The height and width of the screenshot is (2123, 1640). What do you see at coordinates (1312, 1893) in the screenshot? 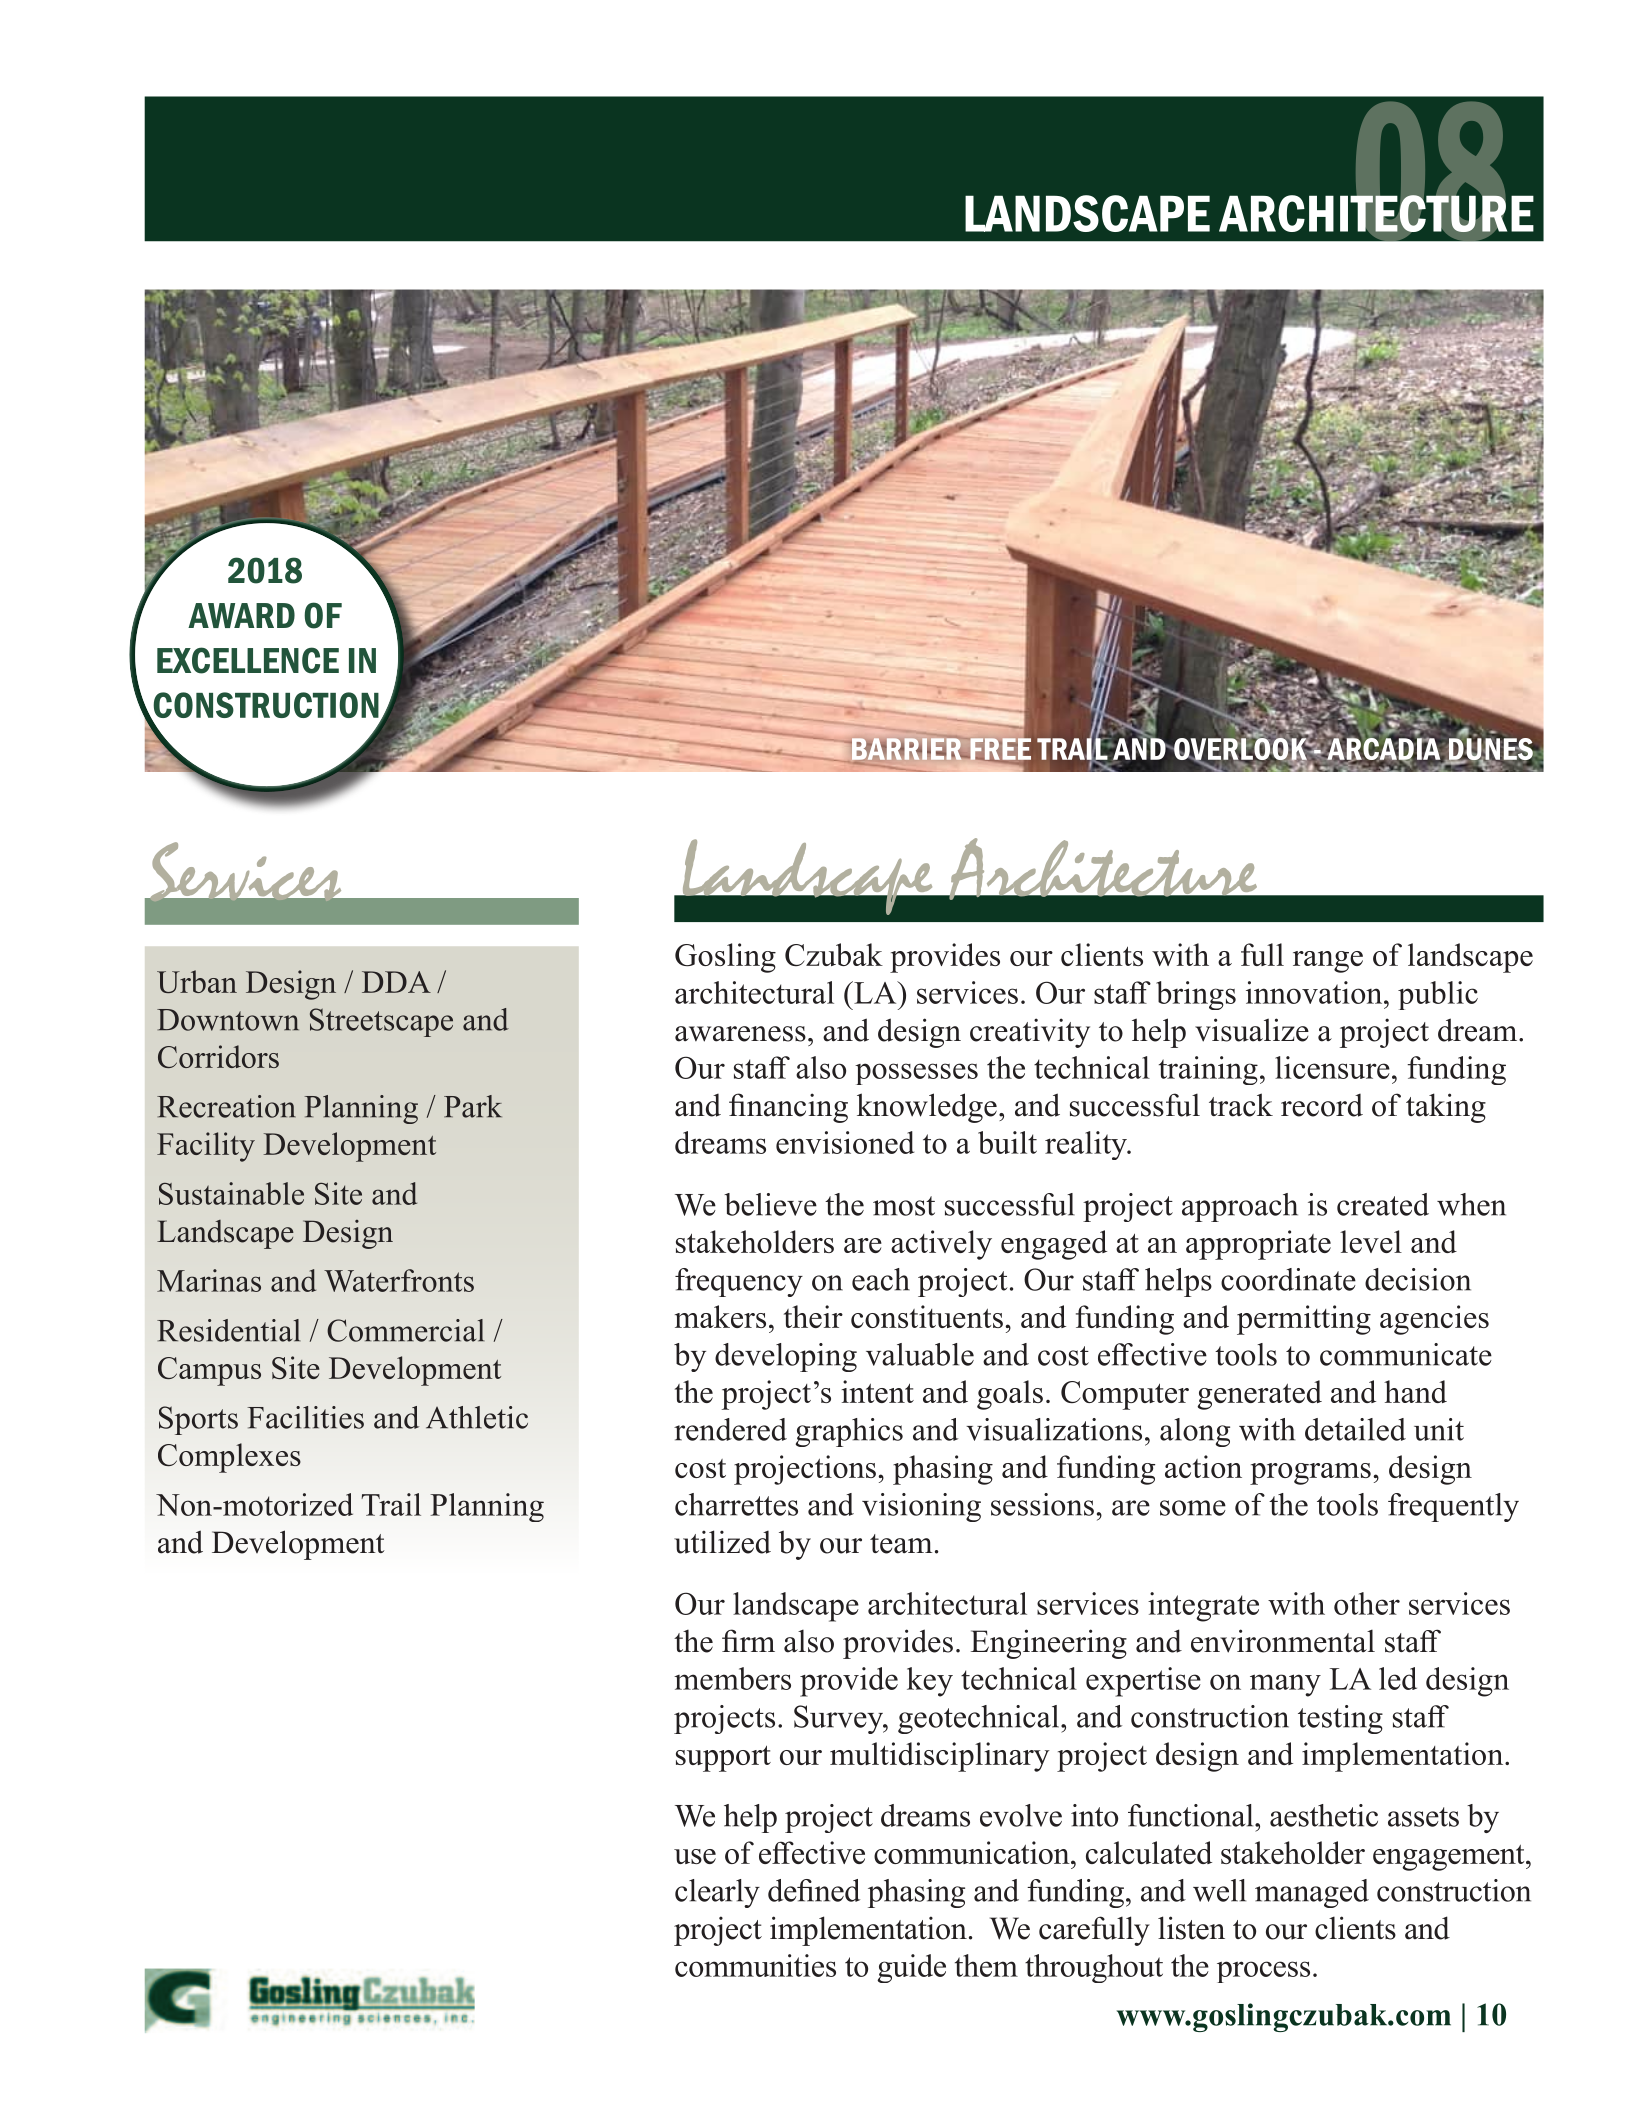
I see `managed` at bounding box center [1312, 1893].
